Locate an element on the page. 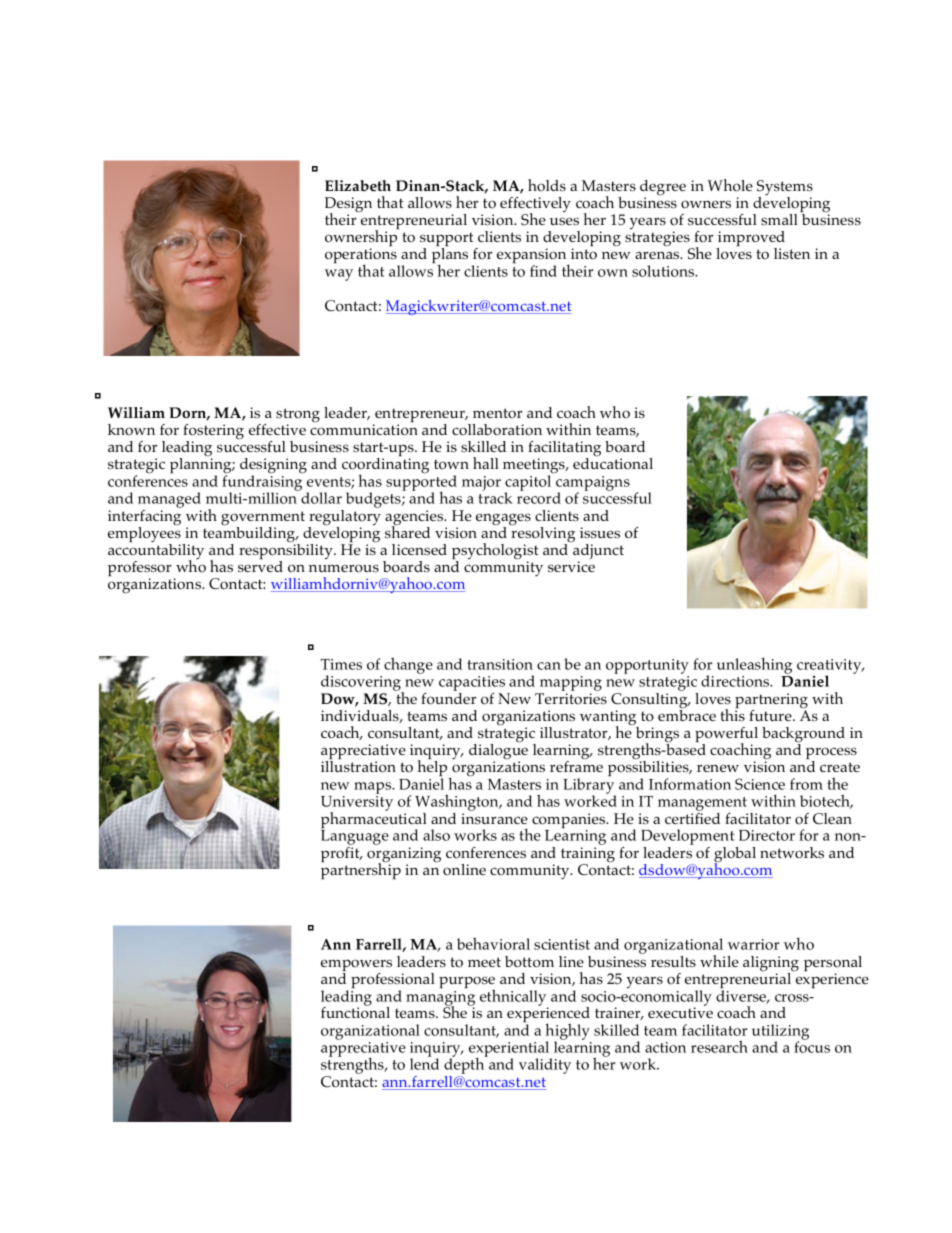  holds is located at coordinates (547, 185).
